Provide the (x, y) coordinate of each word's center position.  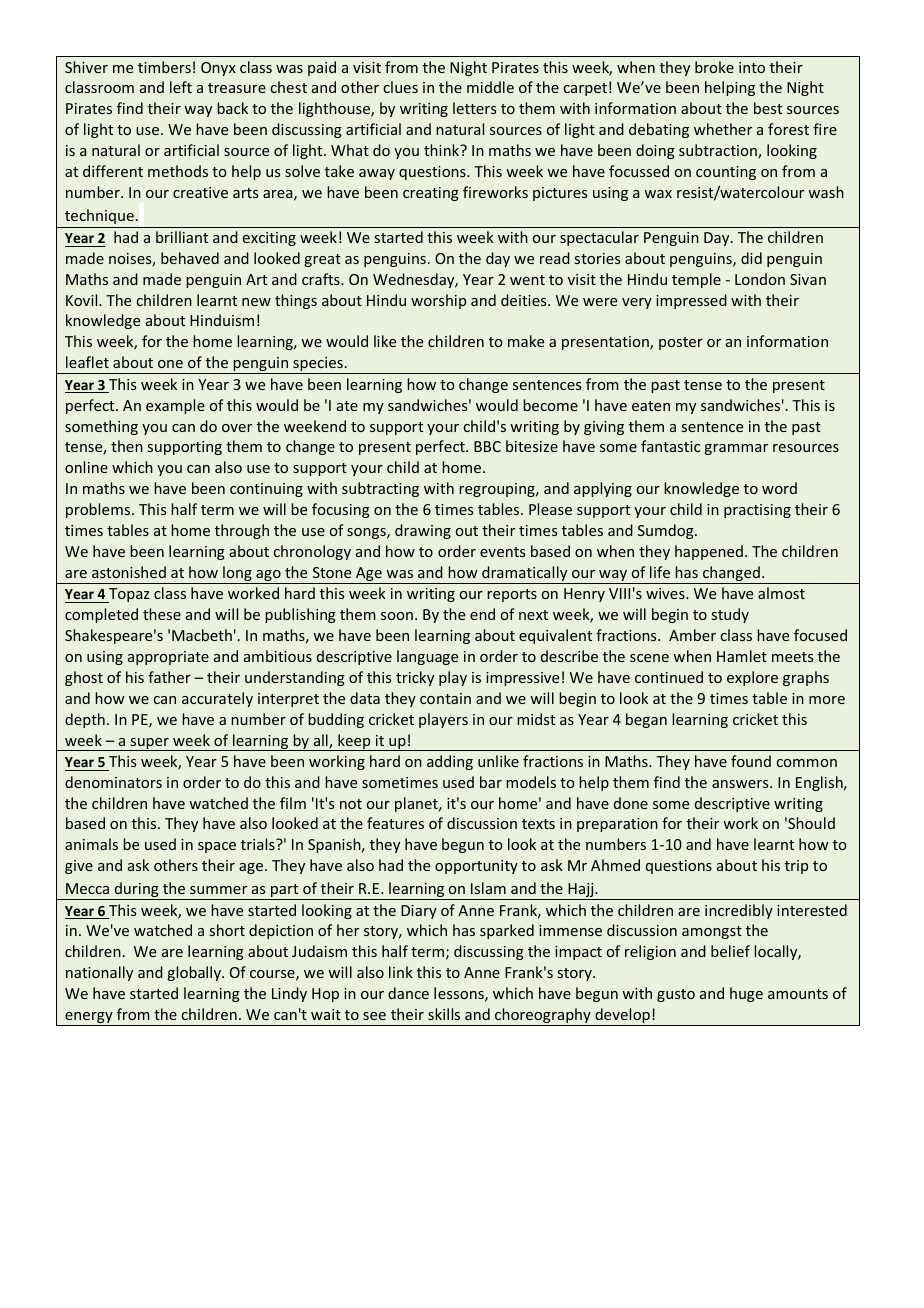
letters (474, 108)
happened (709, 552)
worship (438, 301)
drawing (423, 531)
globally (195, 973)
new (256, 302)
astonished (129, 572)
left (181, 87)
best (768, 108)
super (149, 744)
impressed (691, 301)
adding (450, 762)
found (751, 761)
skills (444, 1014)
